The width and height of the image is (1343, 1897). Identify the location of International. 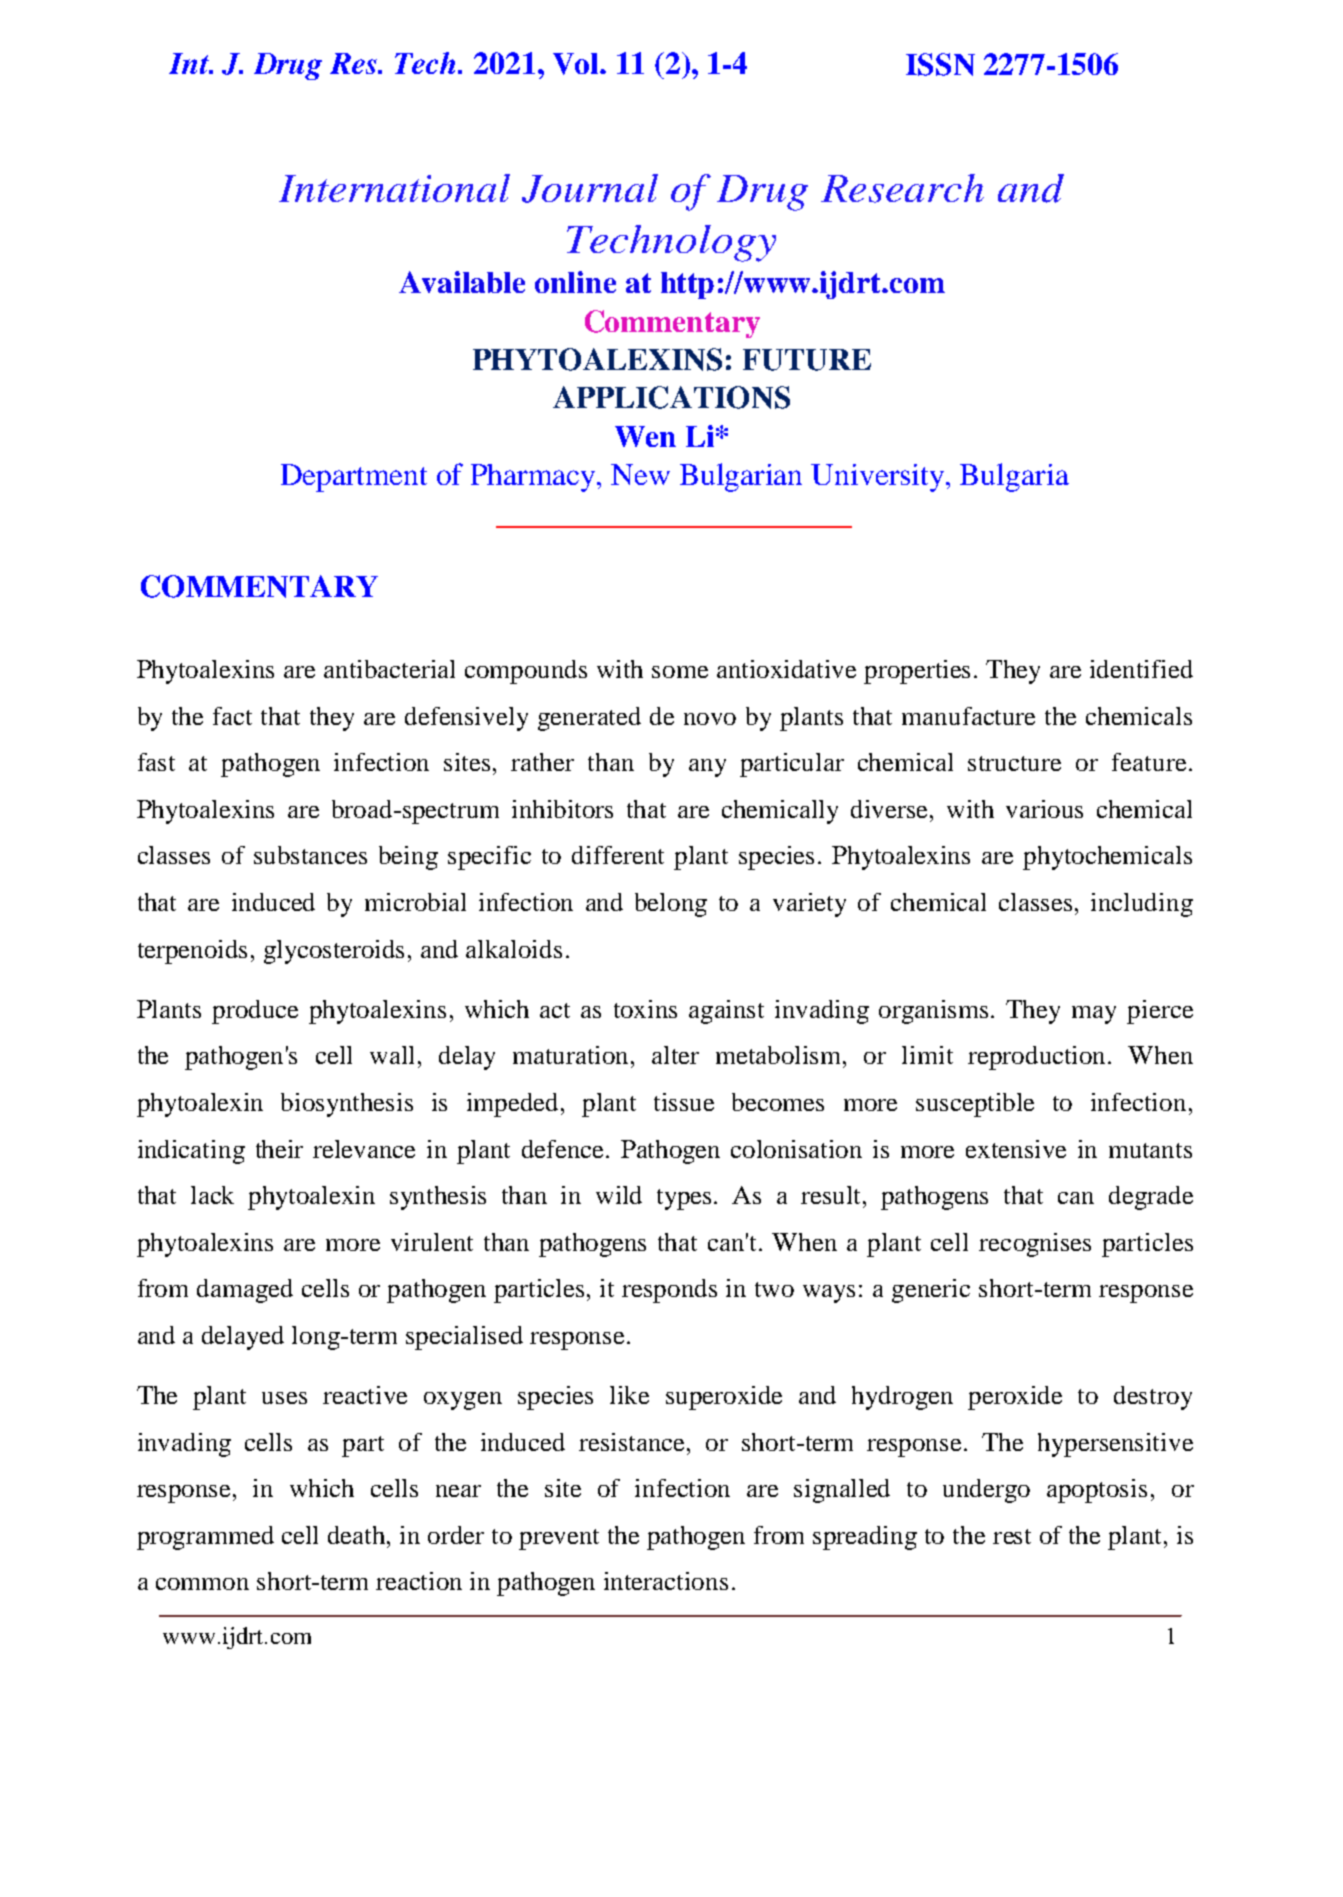
(394, 188).
